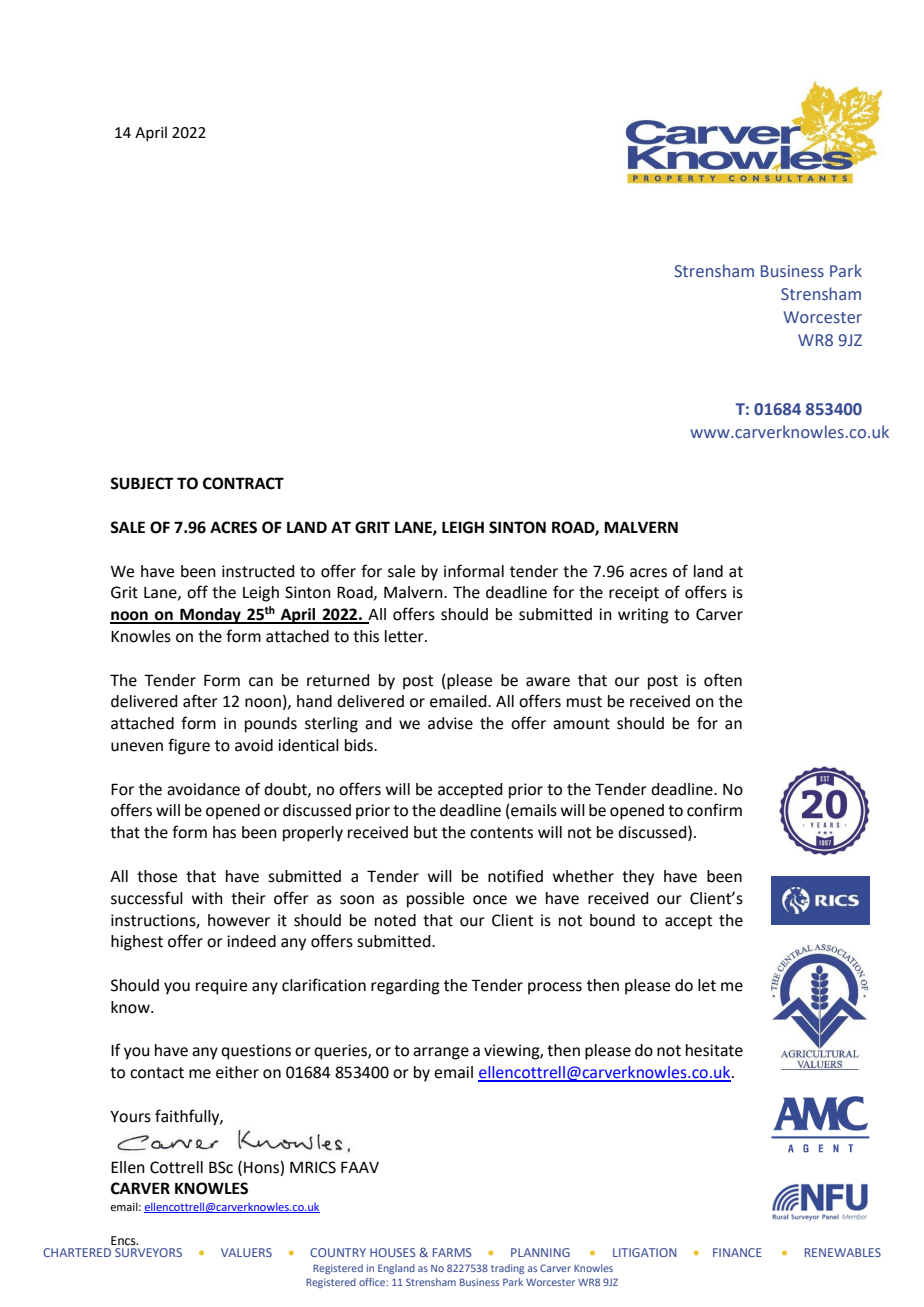  What do you see at coordinates (452, 1252) in the screenshot?
I see `FARMS` at bounding box center [452, 1252].
